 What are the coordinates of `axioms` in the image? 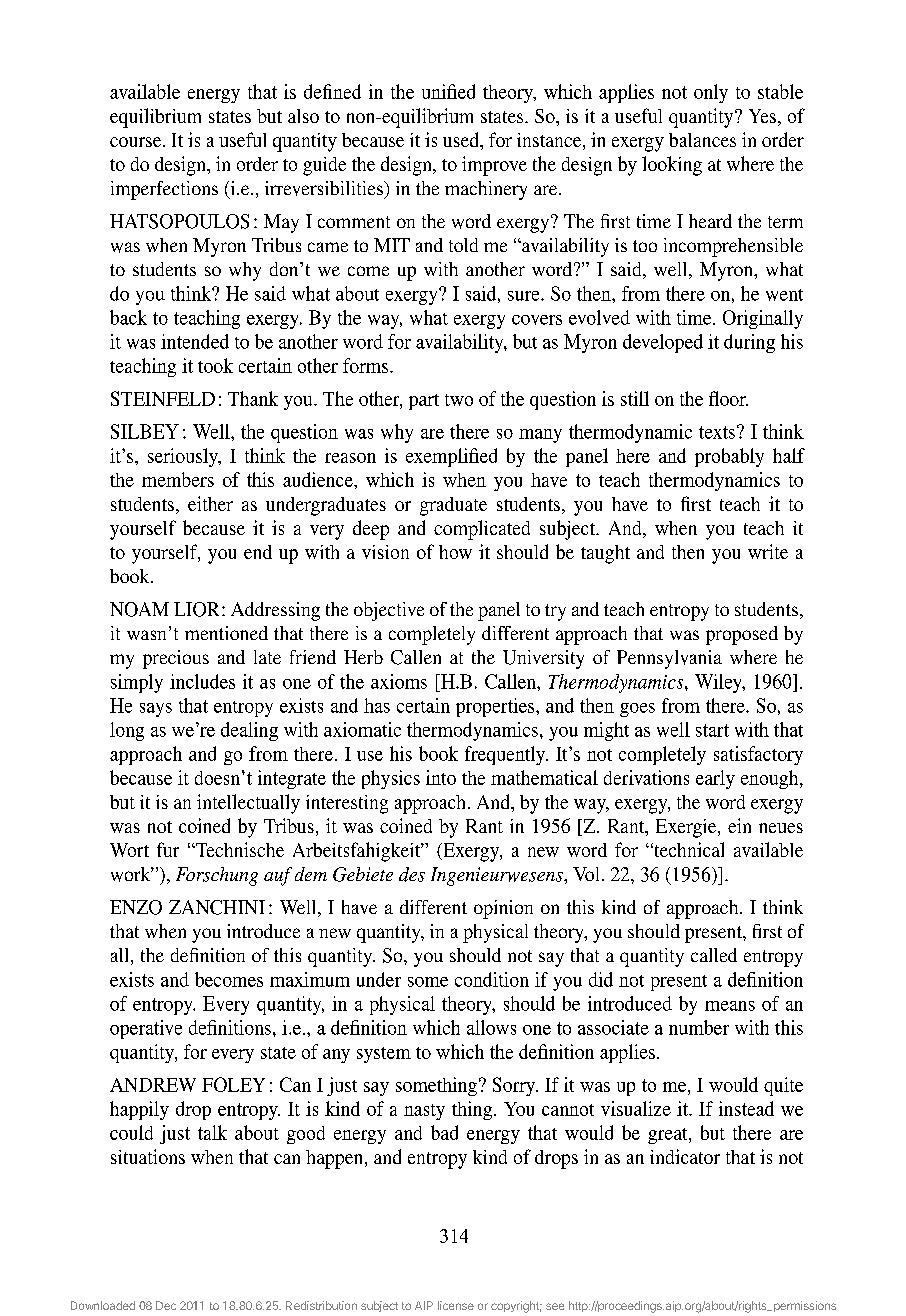 It's located at (399, 681).
